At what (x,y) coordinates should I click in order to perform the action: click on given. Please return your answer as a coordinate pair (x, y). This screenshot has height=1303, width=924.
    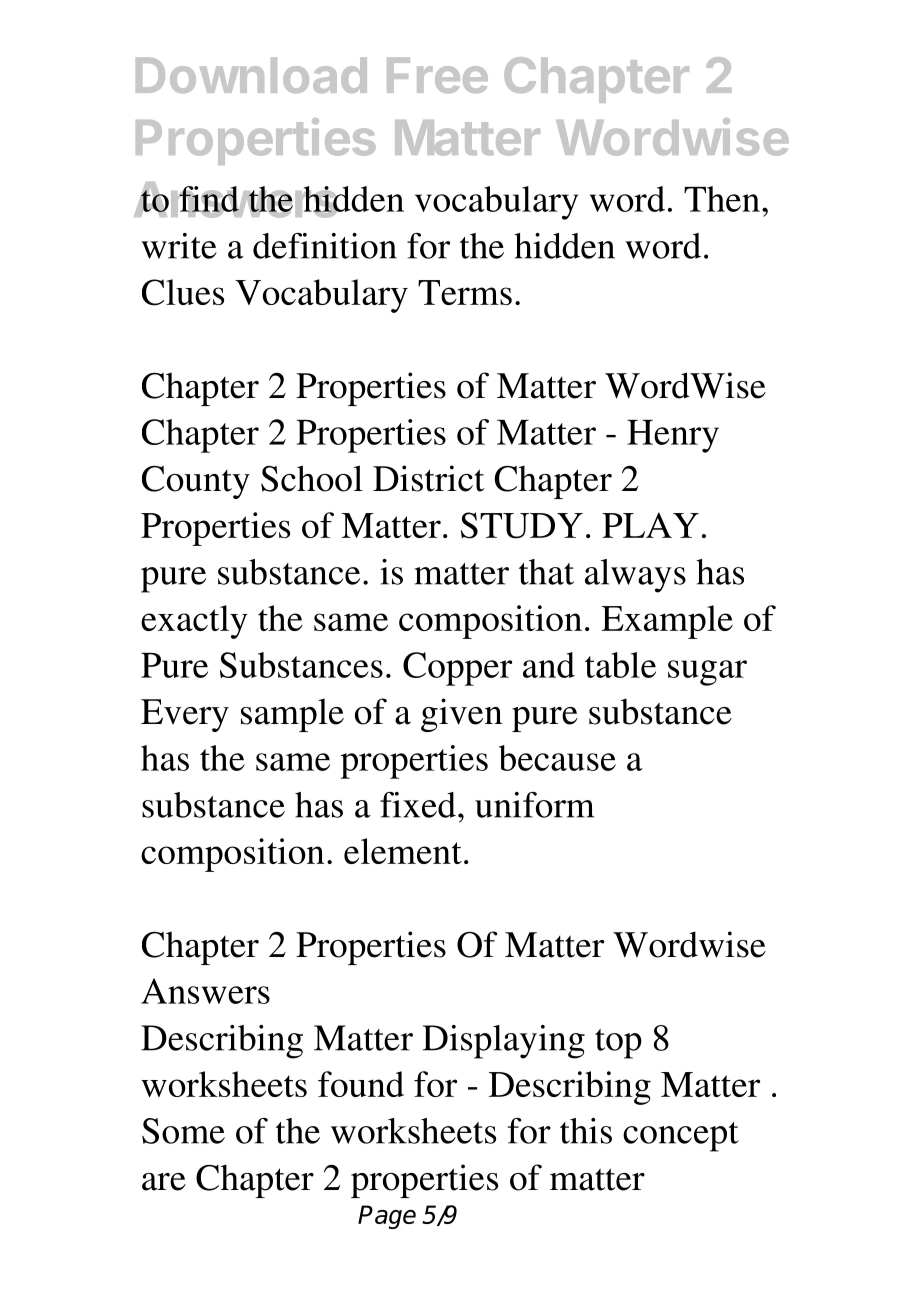
    Looking at the image, I should click on (462, 715).
